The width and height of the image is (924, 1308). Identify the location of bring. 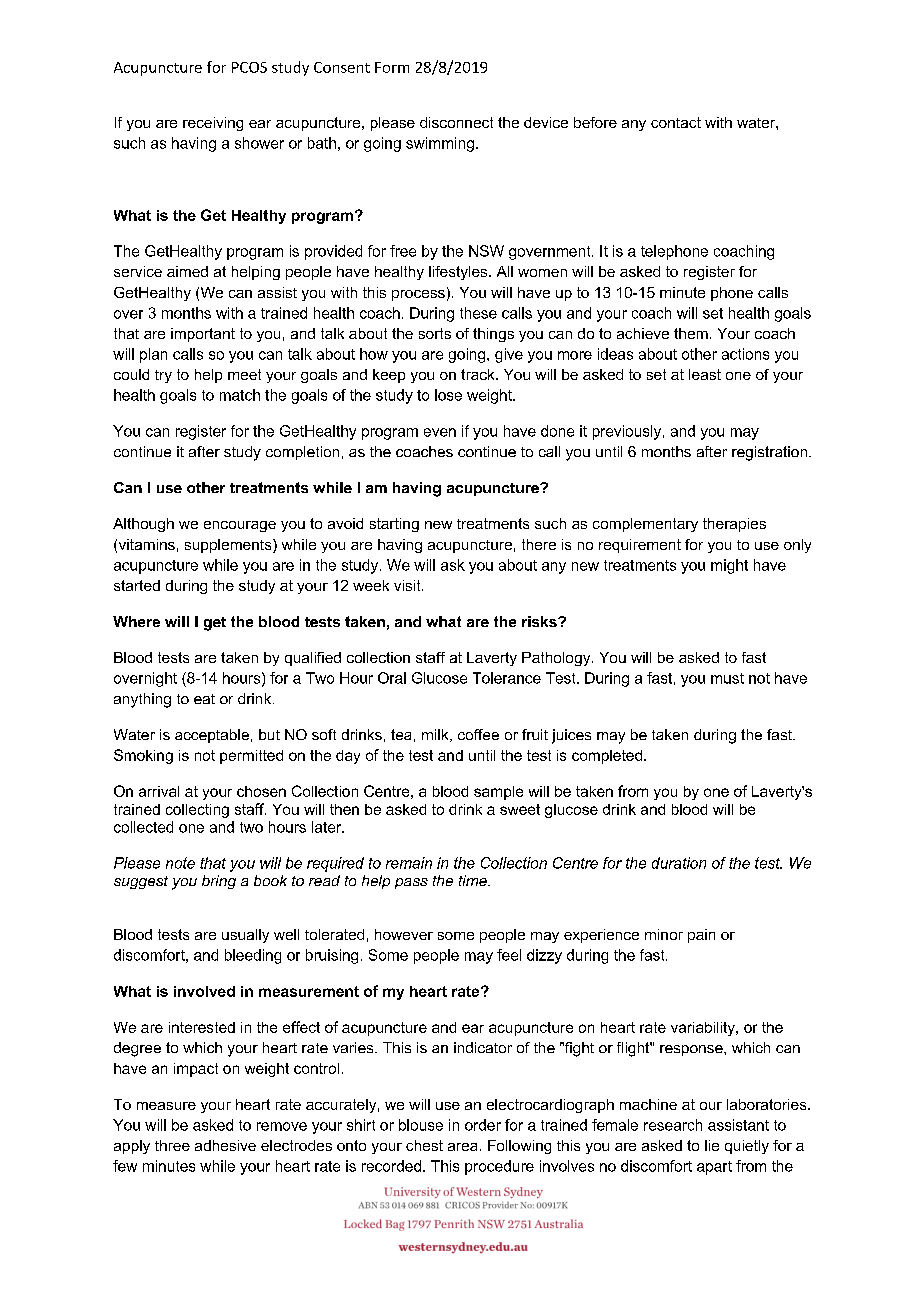
(219, 882).
